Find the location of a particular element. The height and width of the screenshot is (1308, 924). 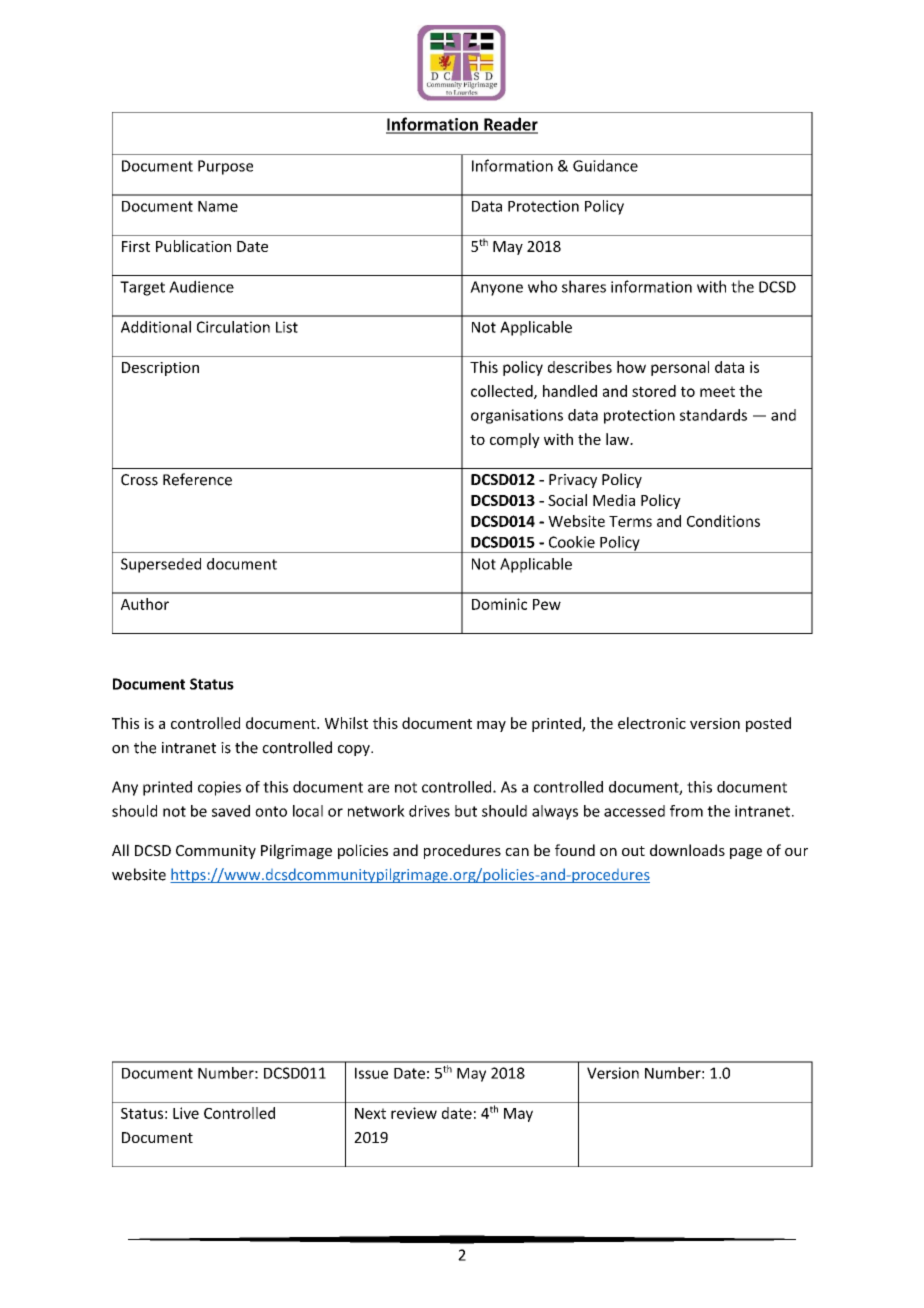

Author is located at coordinates (145, 604).
